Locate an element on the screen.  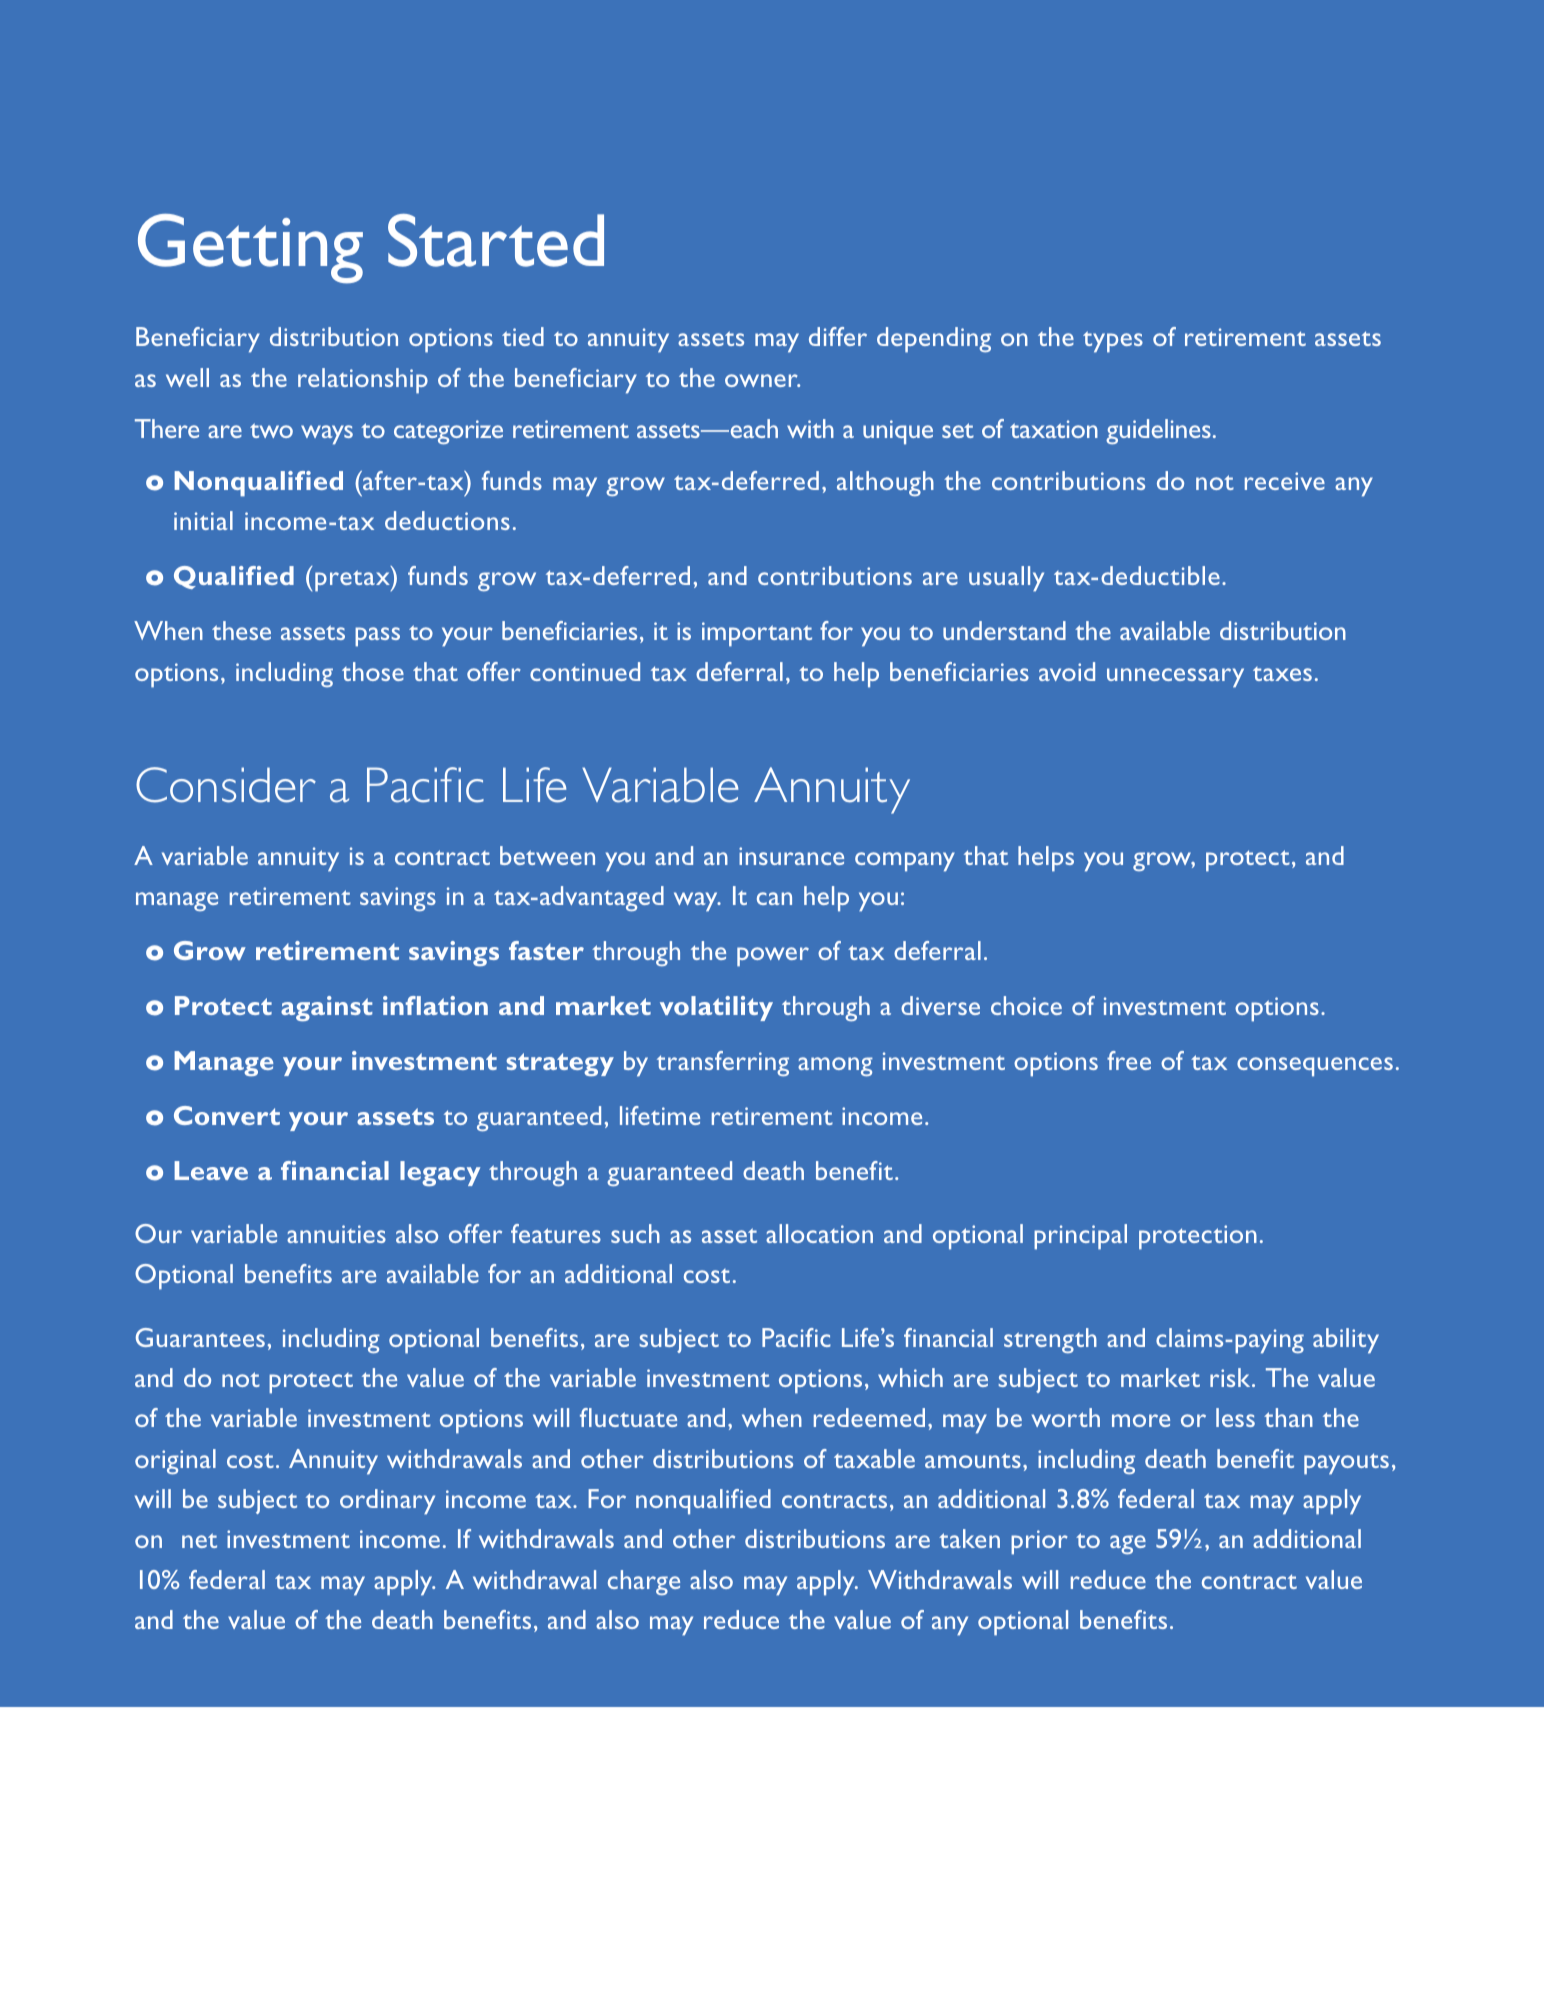
differ is located at coordinates (838, 336).
